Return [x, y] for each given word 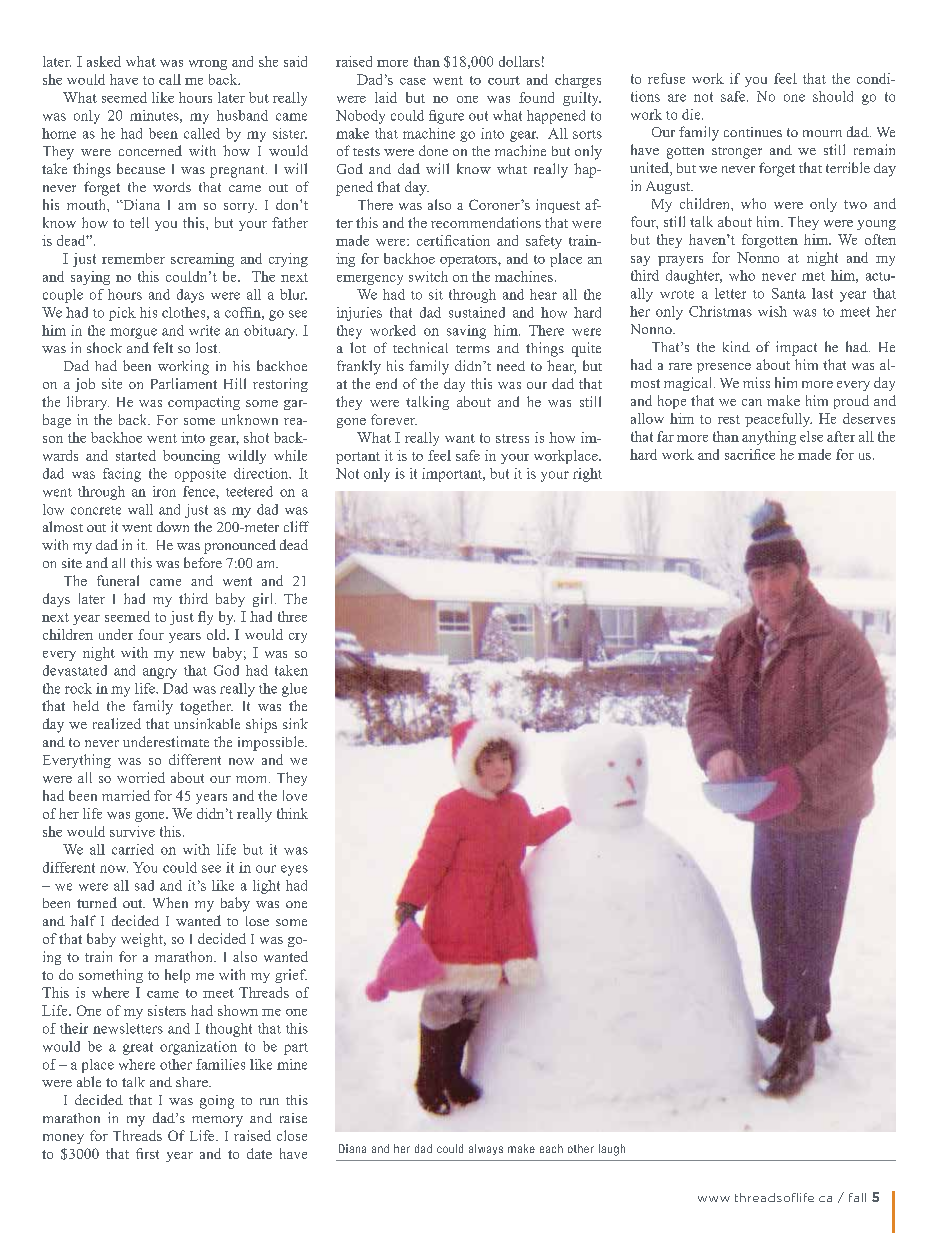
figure [446, 117]
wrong [208, 65]
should [833, 96]
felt [163, 347]
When [170, 902]
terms [473, 349]
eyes [294, 870]
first [147, 1153]
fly [205, 618]
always [486, 1149]
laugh [612, 1150]
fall [857, 1197]
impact [796, 348]
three [292, 616]
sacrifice [750, 454]
